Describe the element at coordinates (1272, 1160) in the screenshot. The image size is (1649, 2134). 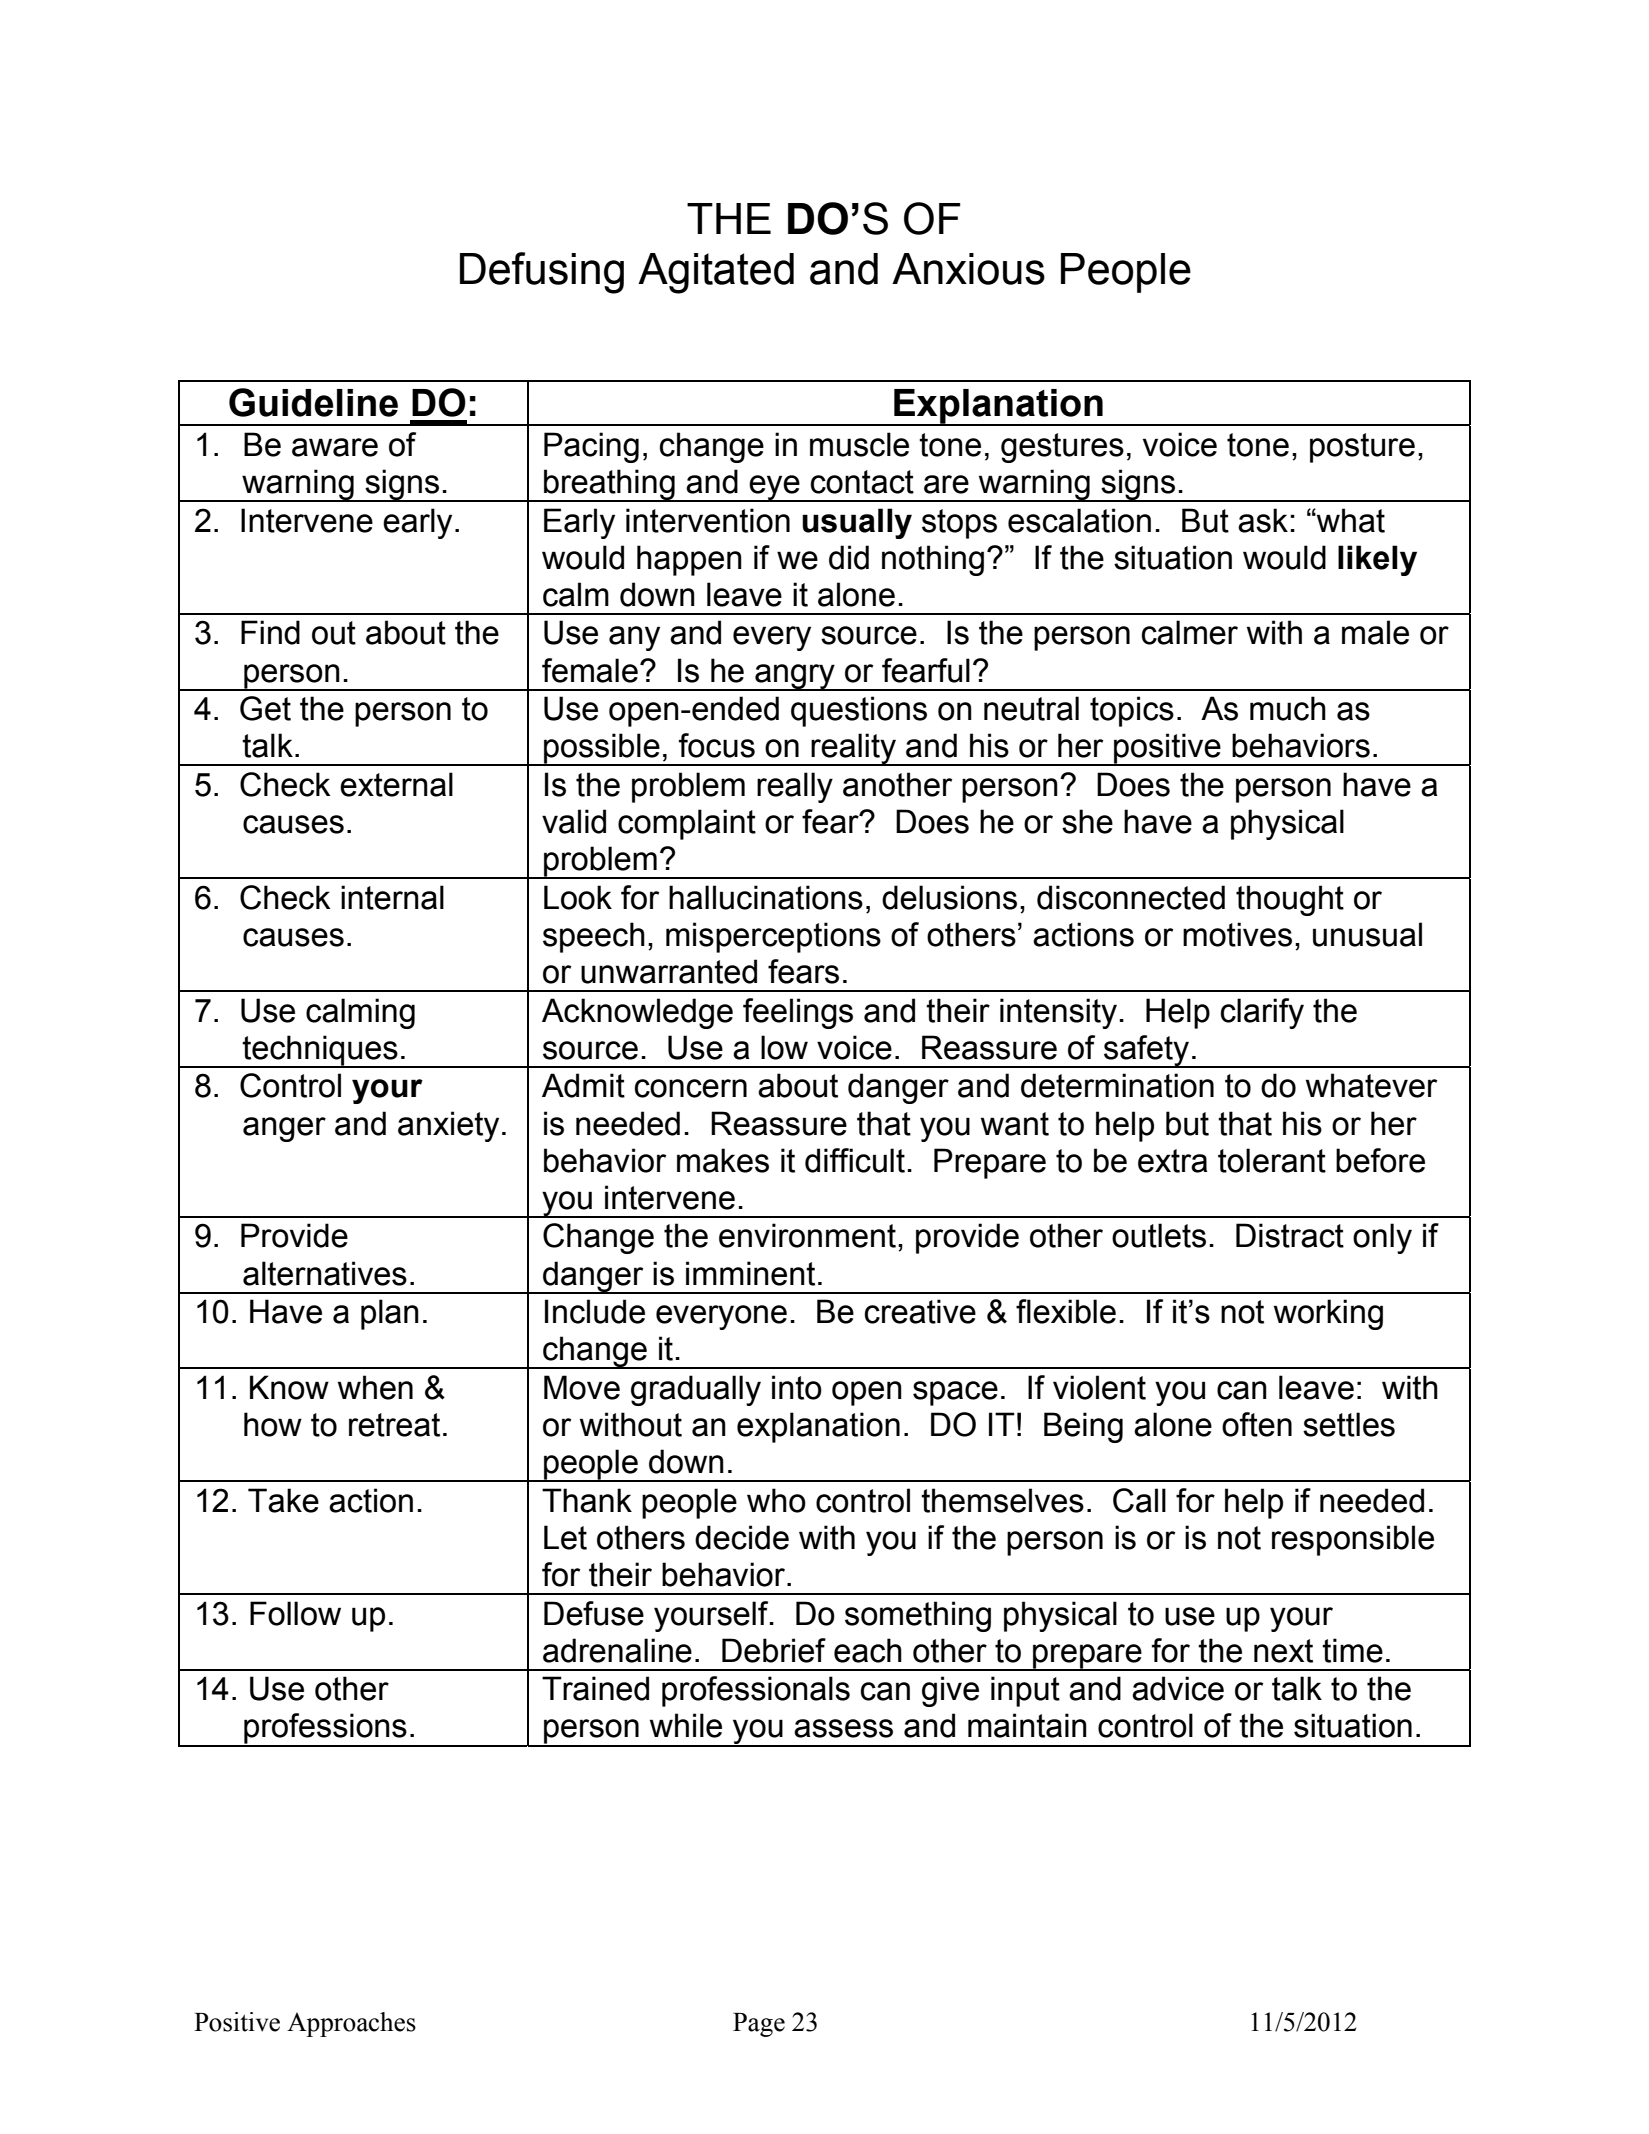
I see `tolerant` at that location.
